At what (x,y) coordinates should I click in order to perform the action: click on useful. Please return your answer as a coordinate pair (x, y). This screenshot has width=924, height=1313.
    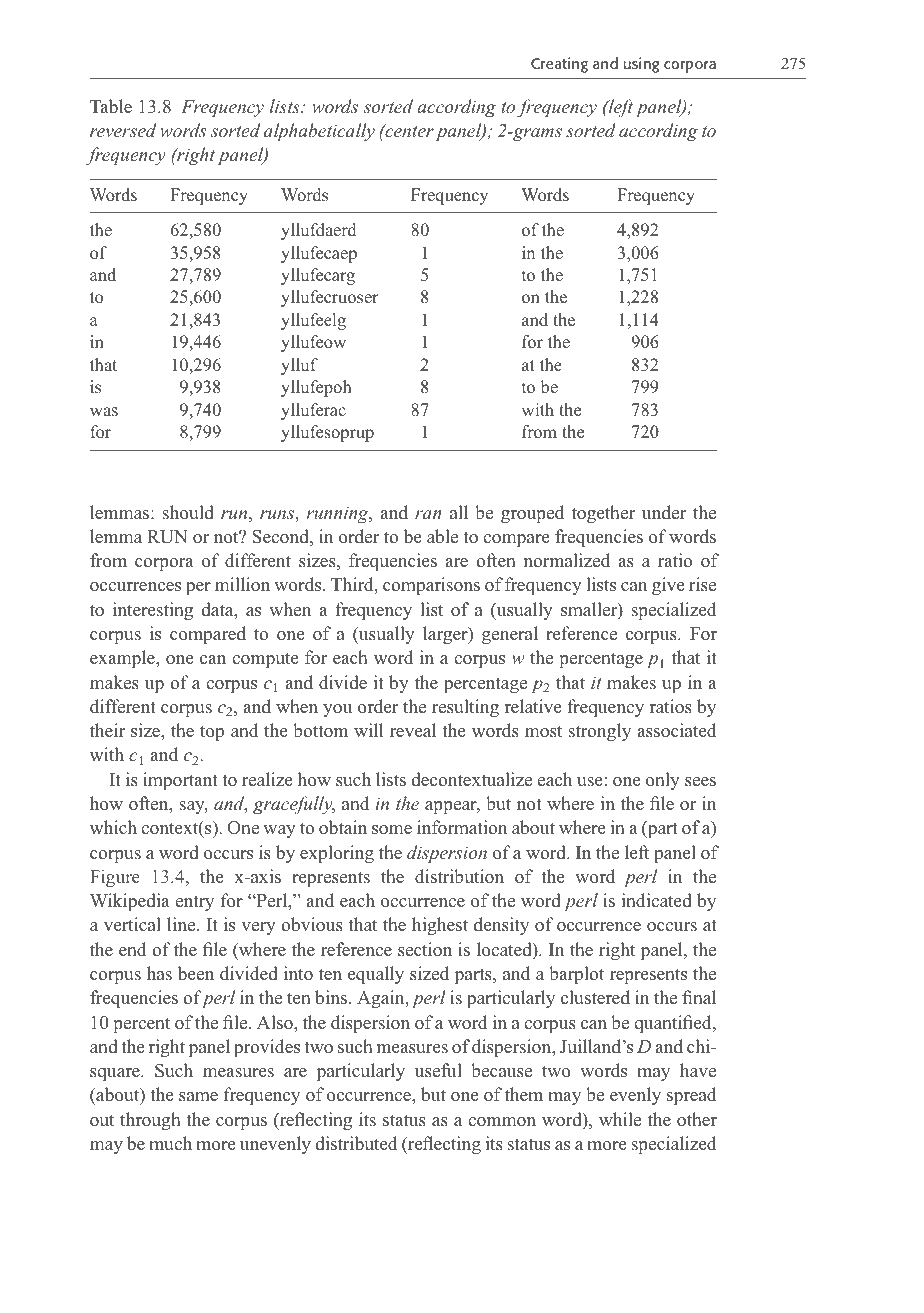
    Looking at the image, I should click on (438, 1070).
